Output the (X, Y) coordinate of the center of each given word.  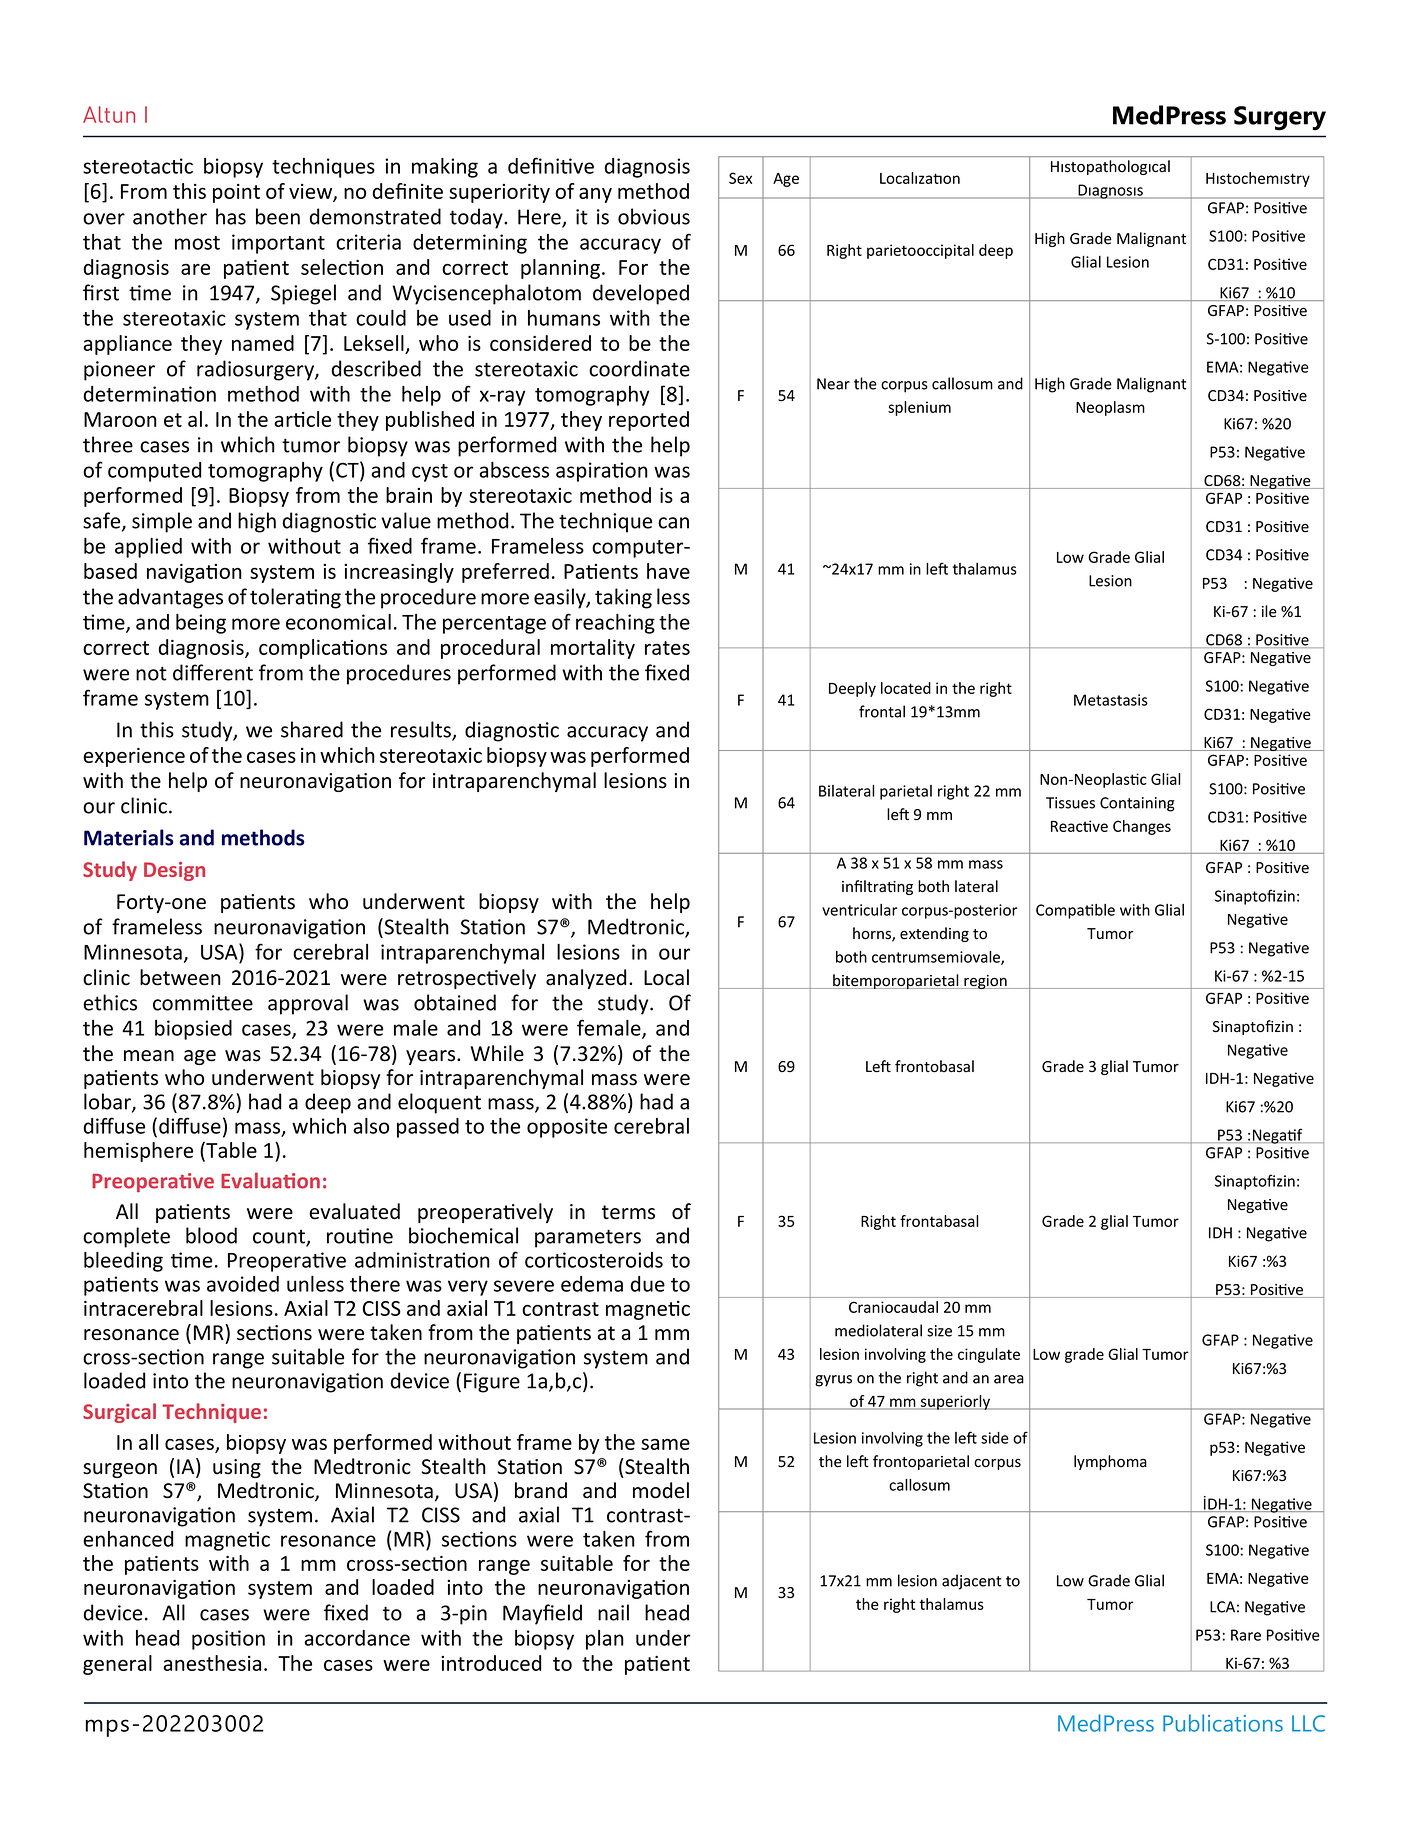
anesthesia (212, 1663)
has (231, 216)
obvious (654, 216)
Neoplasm (1110, 408)
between (180, 977)
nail (613, 1612)
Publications (1223, 1723)
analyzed (586, 979)
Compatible (1075, 911)
